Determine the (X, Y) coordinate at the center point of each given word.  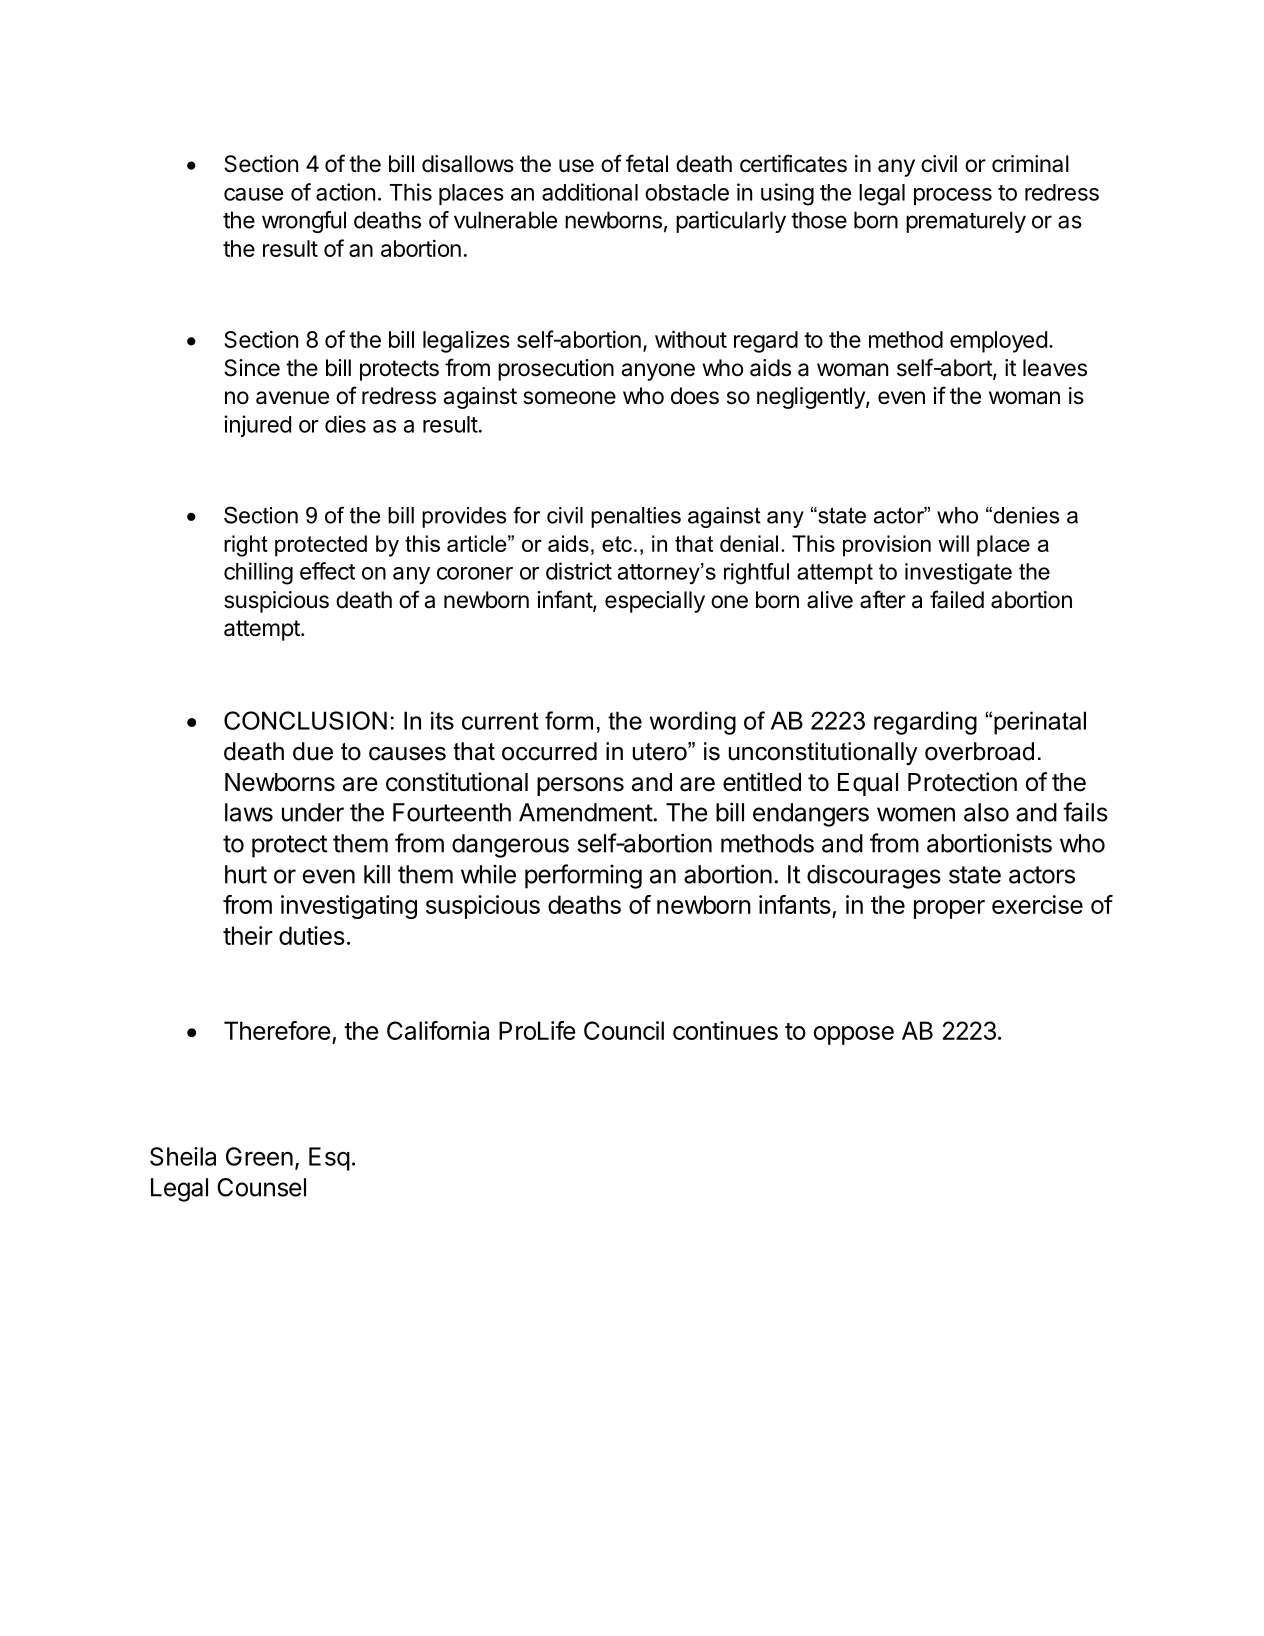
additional (590, 192)
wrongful (304, 222)
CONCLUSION (305, 720)
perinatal (1040, 723)
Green (259, 1156)
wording (693, 723)
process (953, 196)
